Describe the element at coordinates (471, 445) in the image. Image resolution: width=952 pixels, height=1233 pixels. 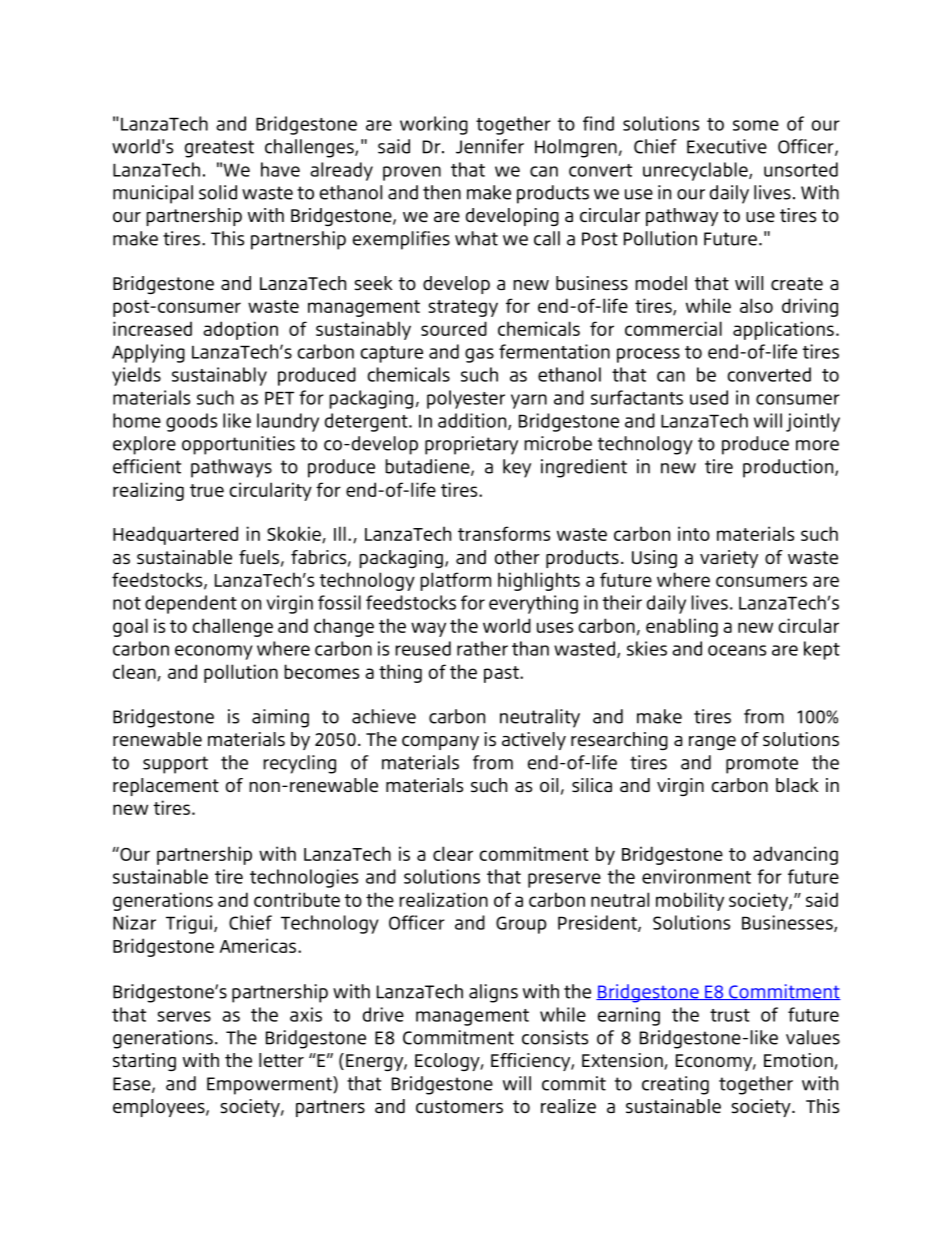
I see `proprietary` at that location.
